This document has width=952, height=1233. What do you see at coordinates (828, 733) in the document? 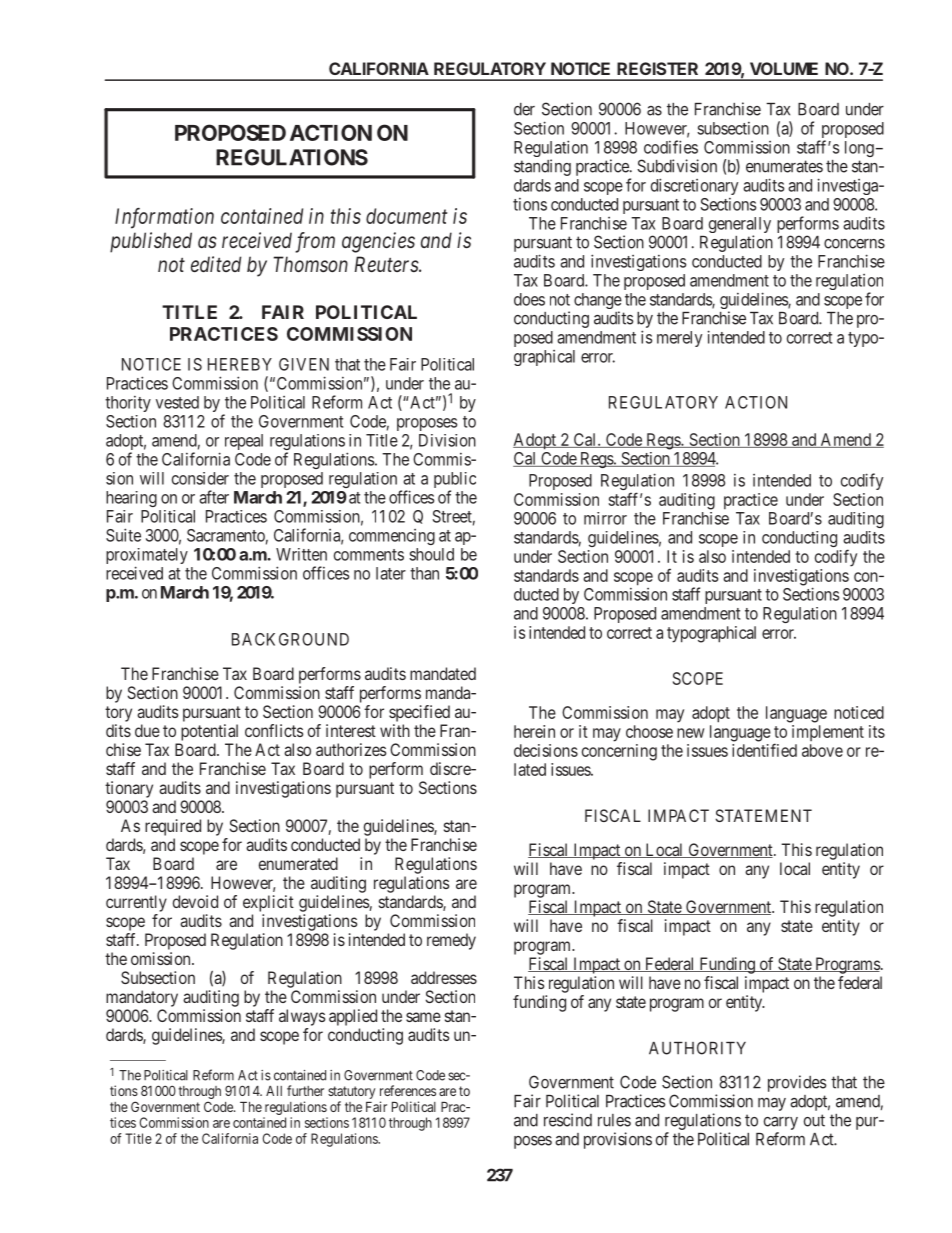
I see `implement` at bounding box center [828, 733].
